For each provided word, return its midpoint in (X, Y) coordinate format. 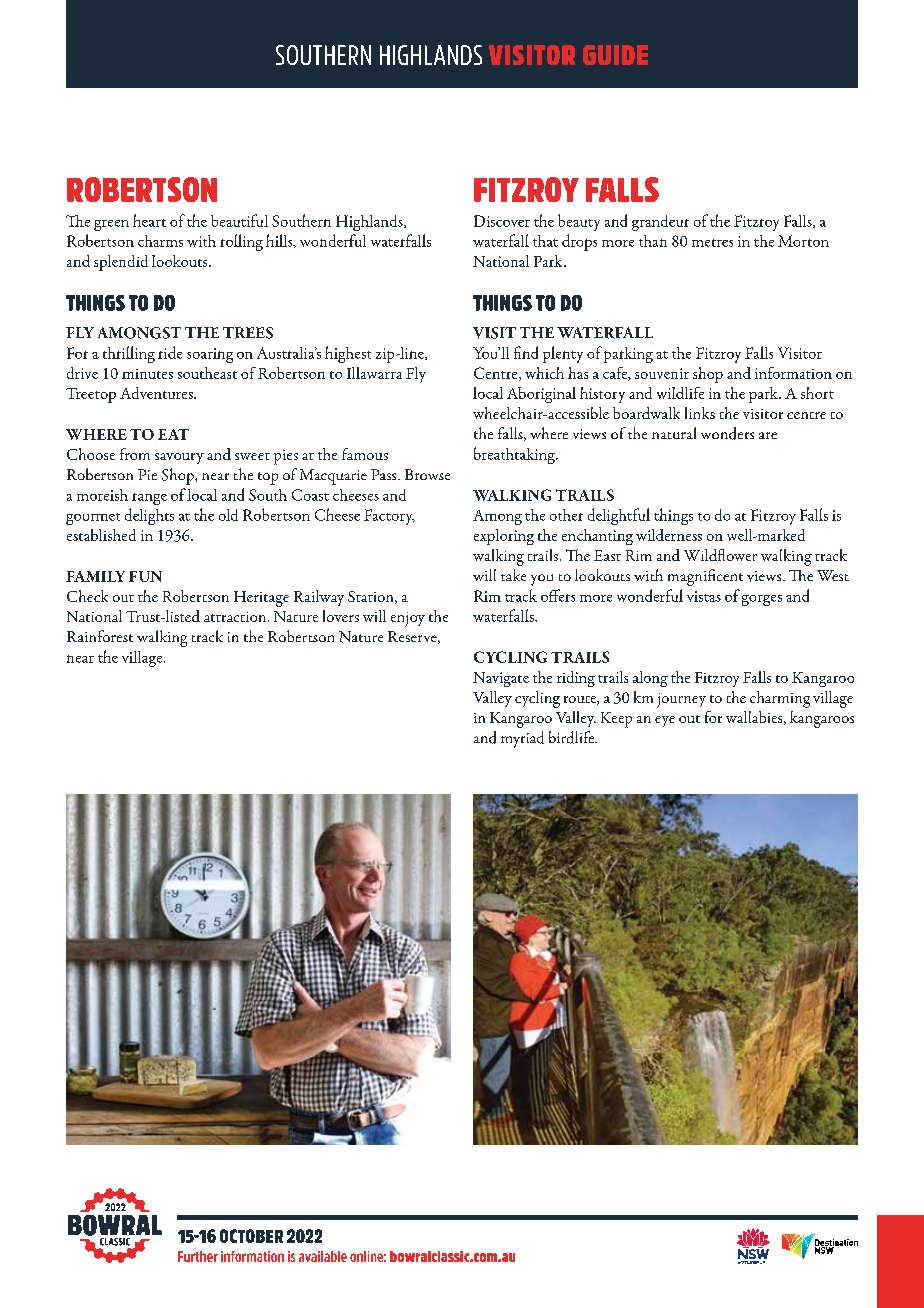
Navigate (501, 679)
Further (198, 1256)
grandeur (660, 223)
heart (149, 220)
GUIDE (615, 55)
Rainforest (100, 636)
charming (780, 699)
